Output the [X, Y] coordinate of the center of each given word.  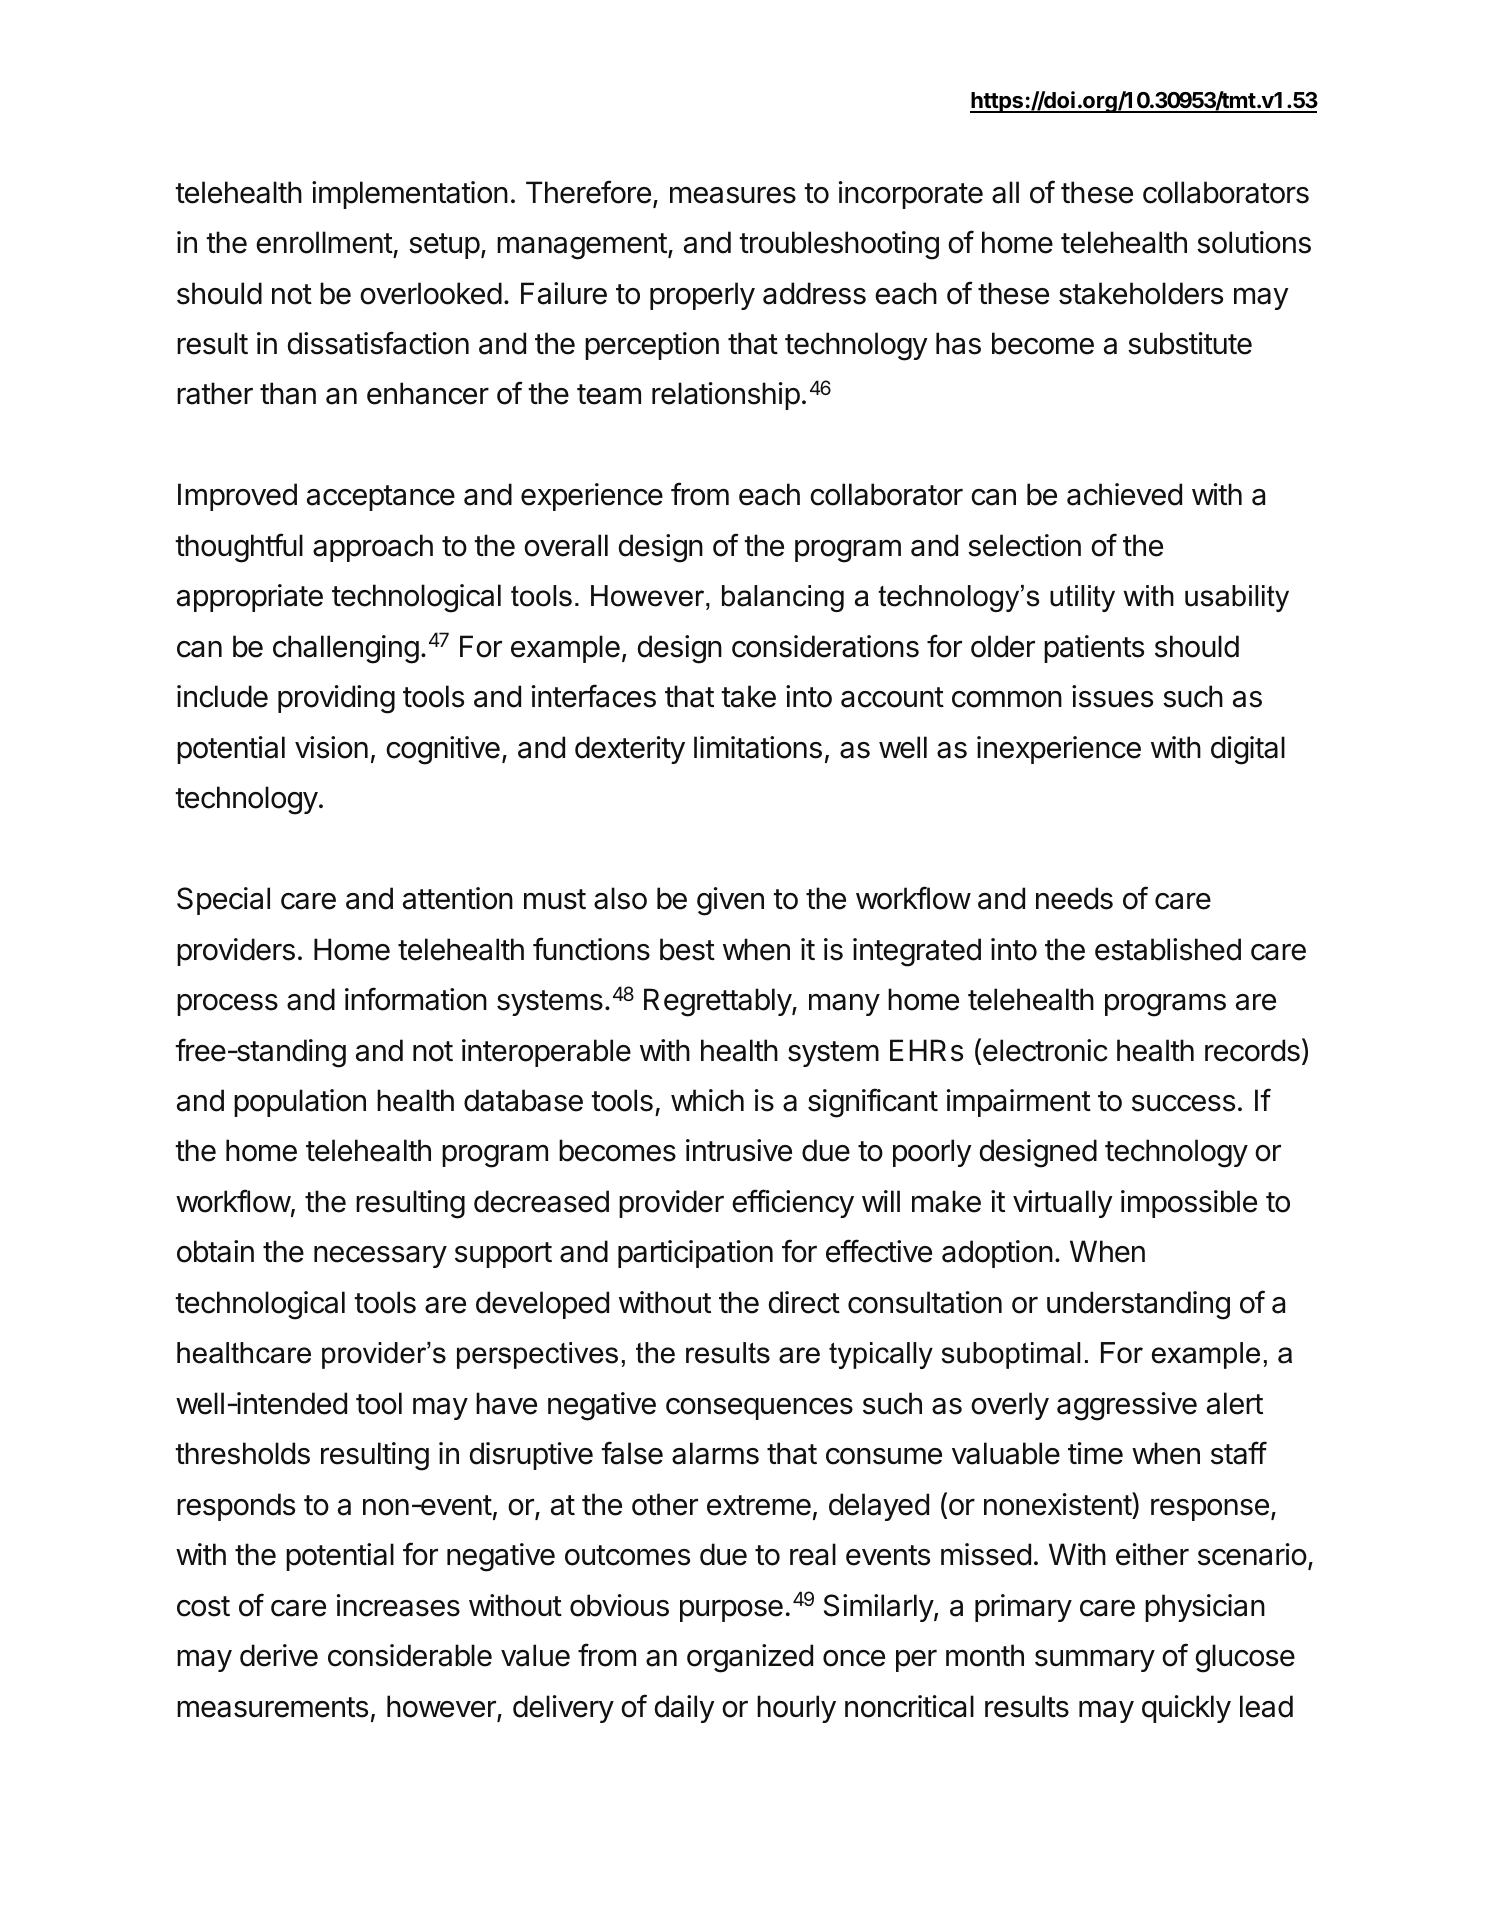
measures [733, 195]
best [687, 949]
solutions [1254, 242]
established [1168, 949]
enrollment [324, 242]
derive [279, 1655]
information [416, 999]
